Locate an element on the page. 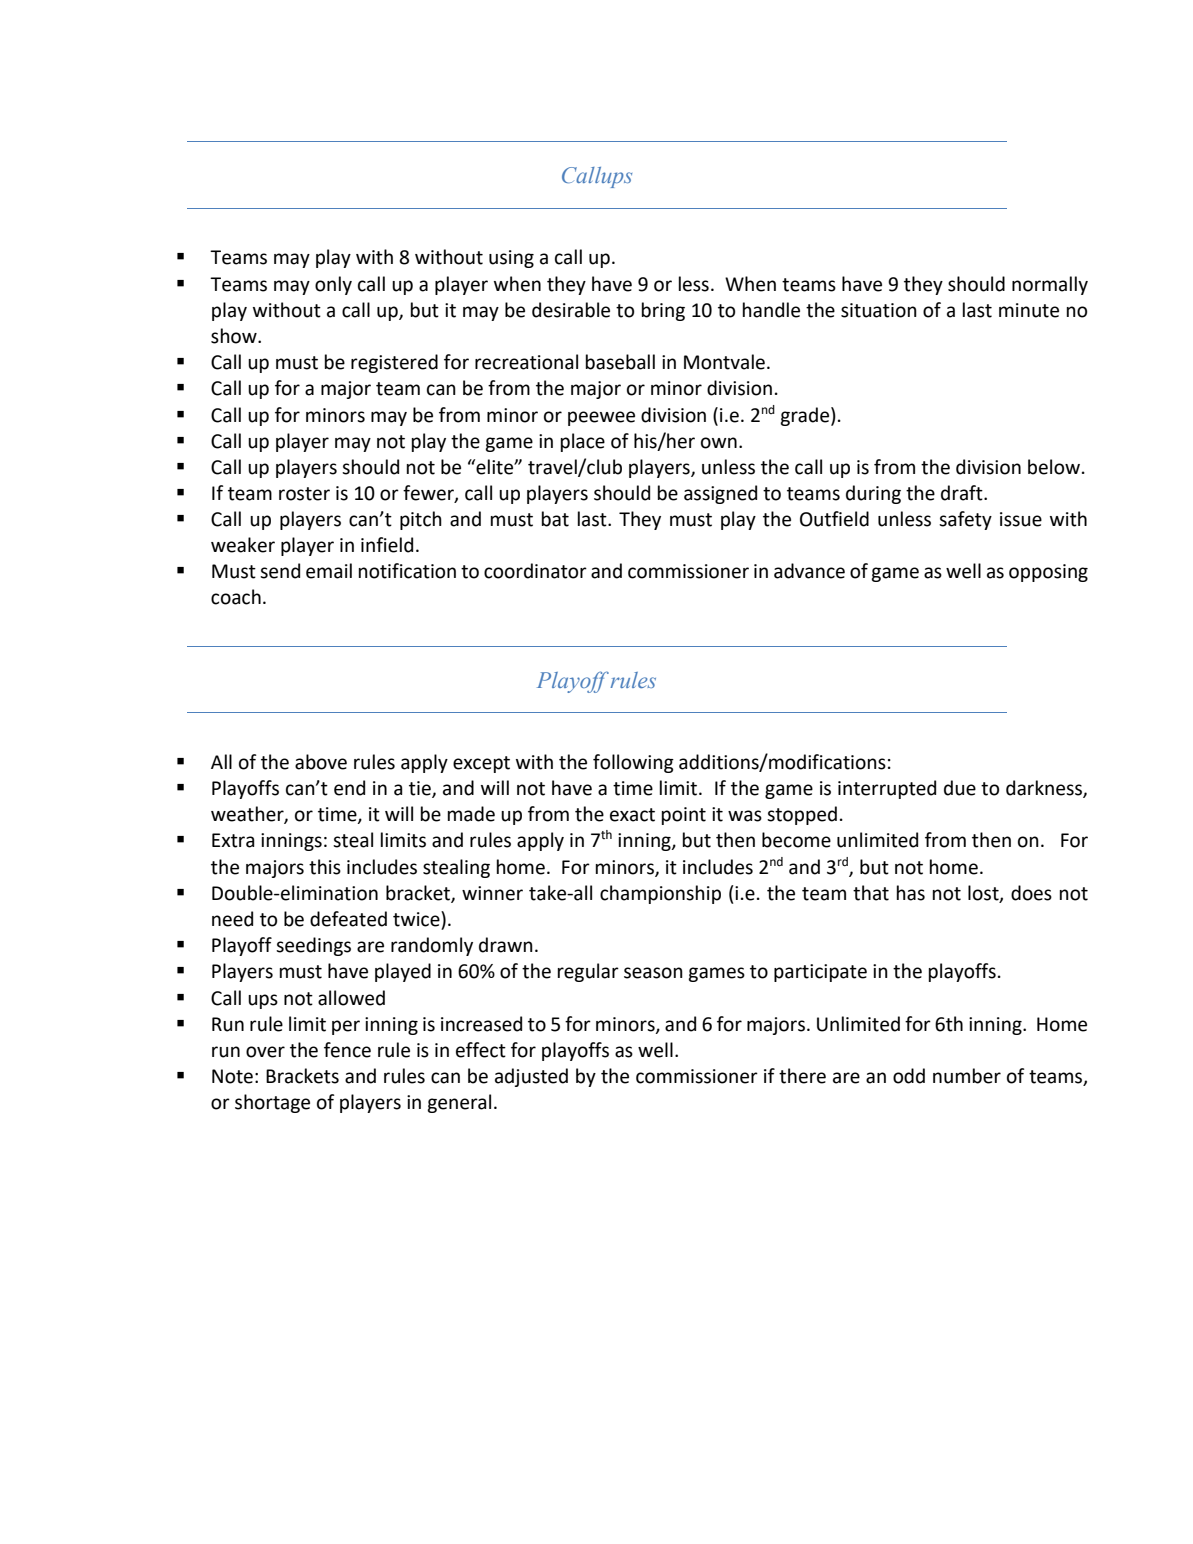 This document has width=1193, height=1544. fence is located at coordinates (347, 1050).
